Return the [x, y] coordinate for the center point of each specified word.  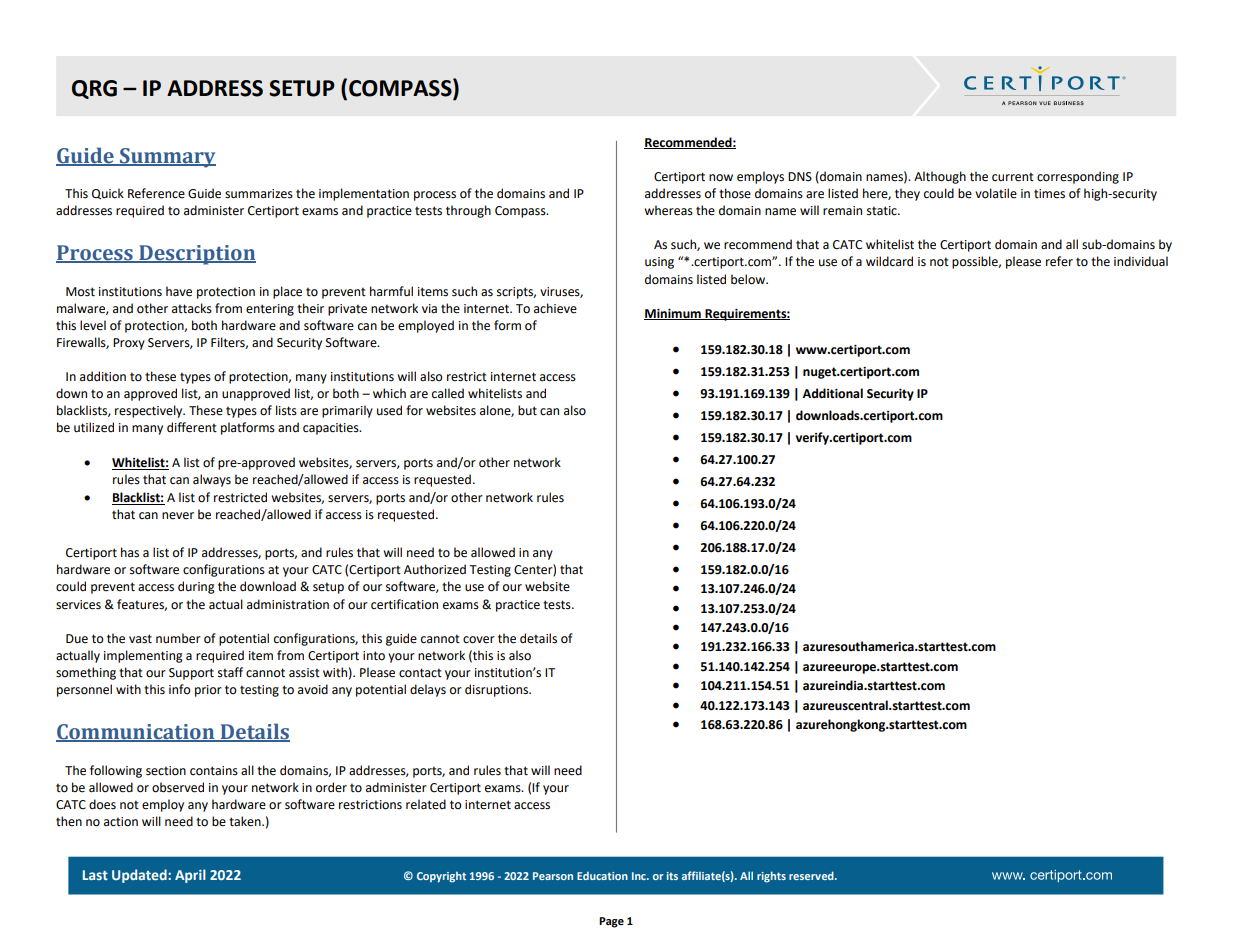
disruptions [497, 690]
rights [771, 877]
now [721, 178]
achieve [555, 308]
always [212, 480]
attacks [192, 308]
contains [214, 771]
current [1013, 177]
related [426, 804]
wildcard [889, 261]
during [196, 587]
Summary [167, 158]
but [527, 410]
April [190, 876]
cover [479, 640]
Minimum [673, 314]
